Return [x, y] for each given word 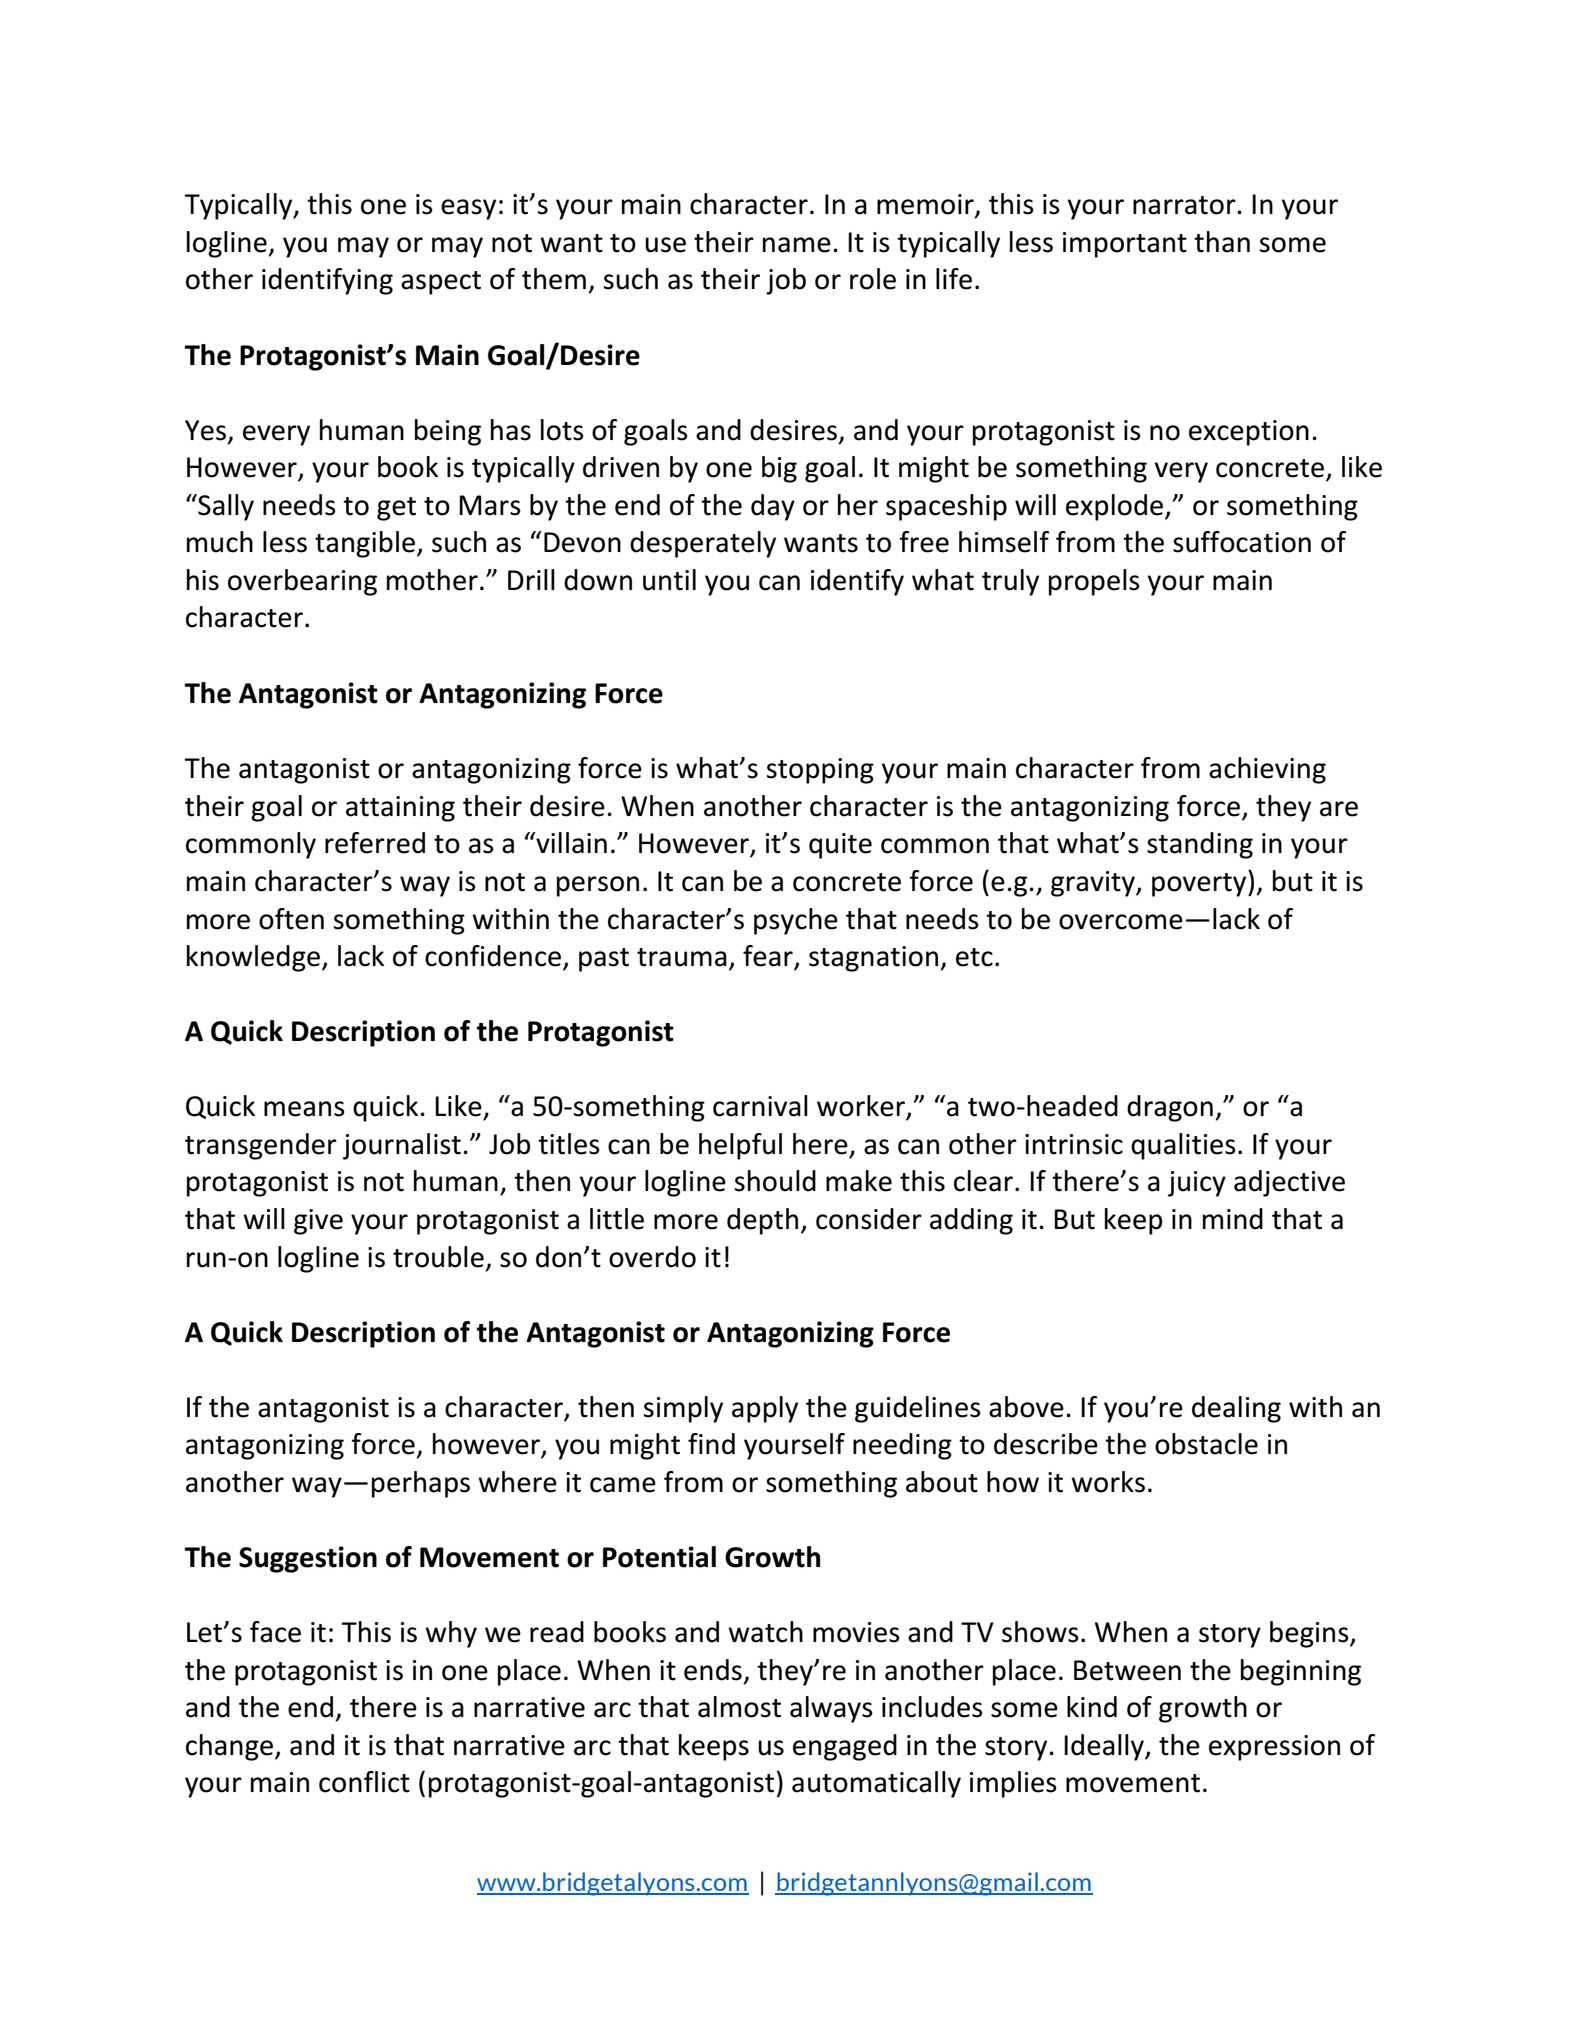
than [1222, 242]
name [797, 245]
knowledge [253, 958]
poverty [1200, 885]
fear [769, 957]
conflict [364, 1782]
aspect [441, 283]
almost [739, 1707]
